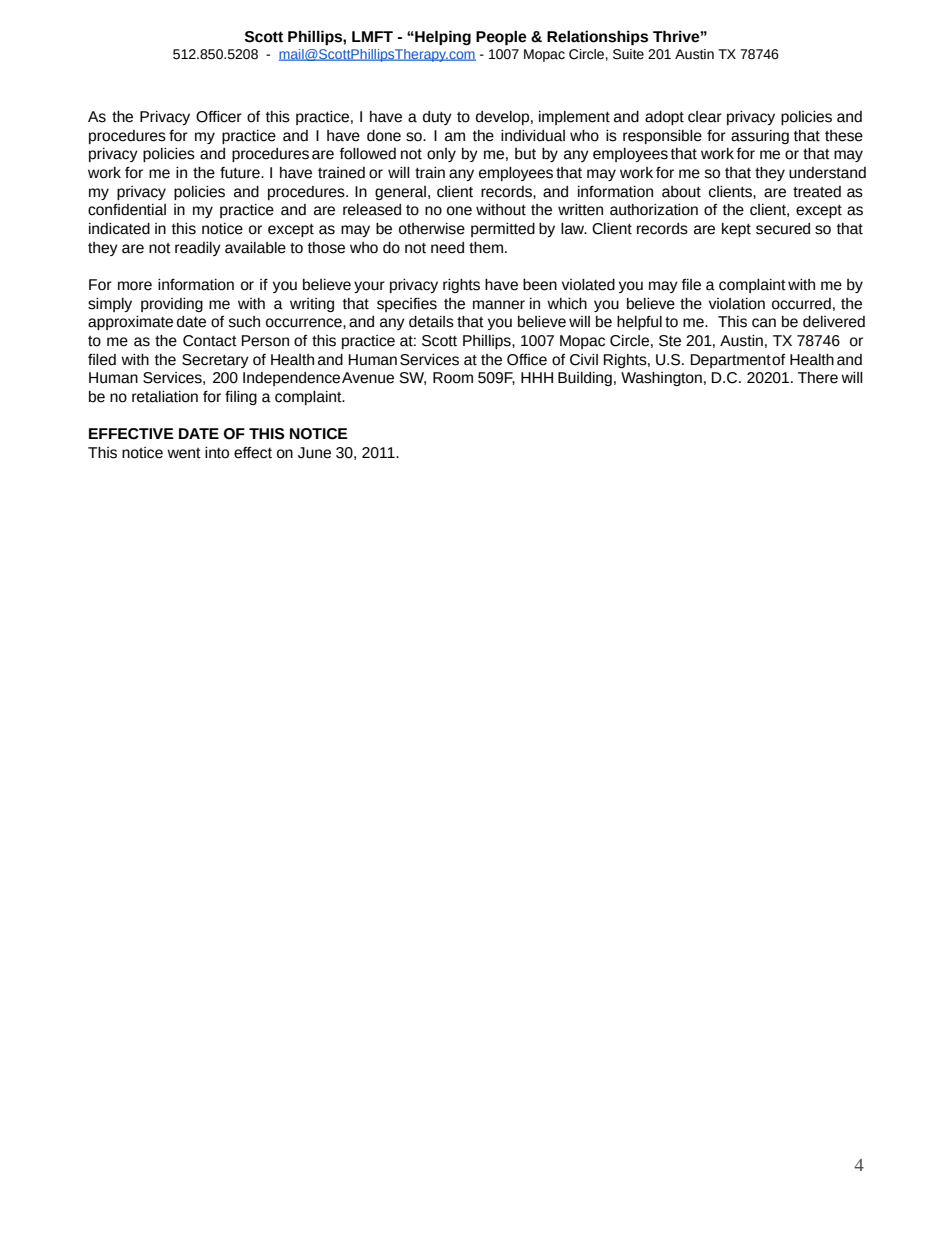  What do you see at coordinates (241, 173) in the screenshot?
I see `future` at bounding box center [241, 173].
